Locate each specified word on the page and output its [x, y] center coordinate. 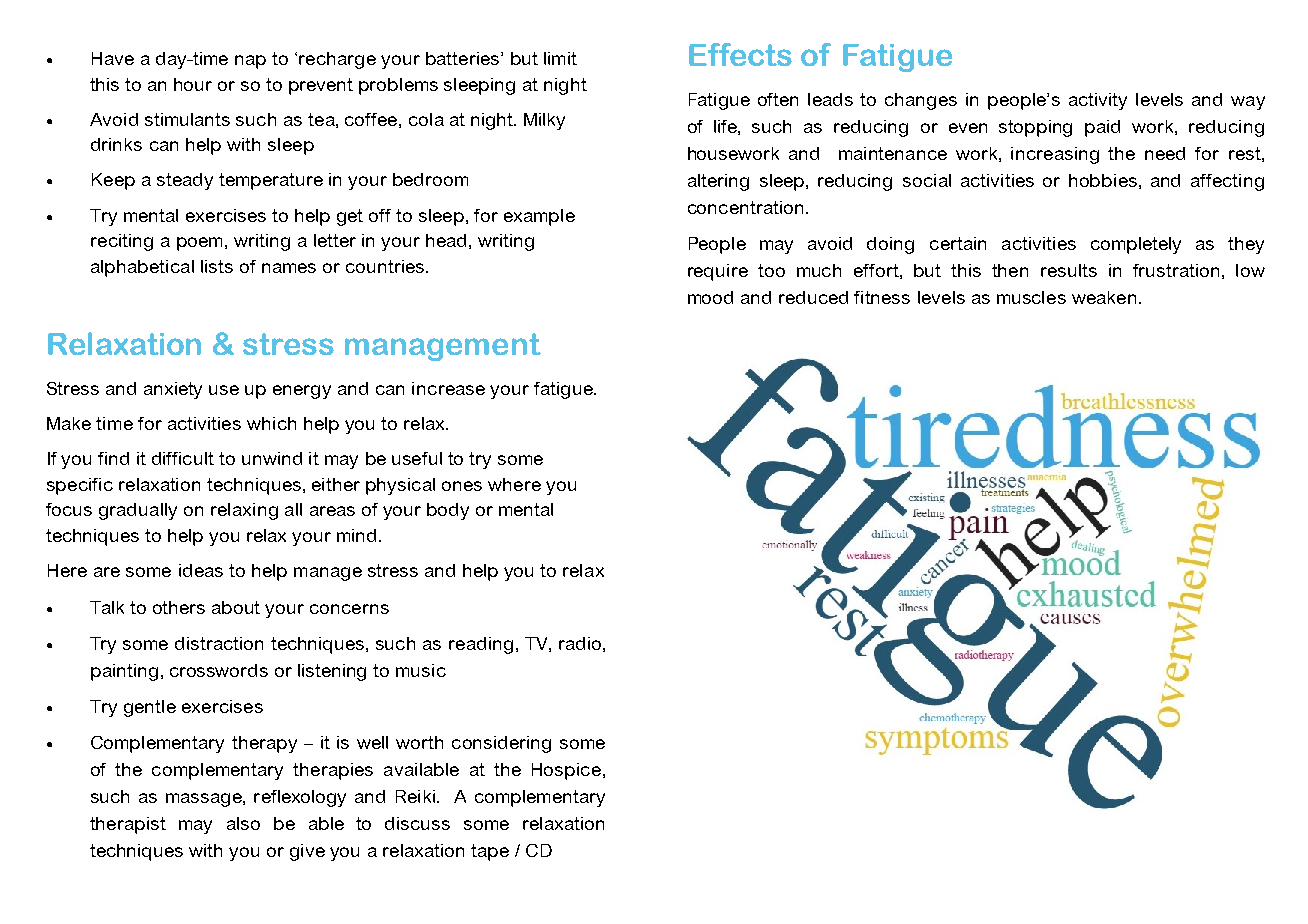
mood [710, 297]
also [243, 823]
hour [193, 84]
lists [217, 266]
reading [481, 645]
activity [1098, 101]
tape [490, 852]
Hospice [566, 771]
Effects [740, 54]
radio [580, 643]
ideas [201, 570]
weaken [1106, 297]
